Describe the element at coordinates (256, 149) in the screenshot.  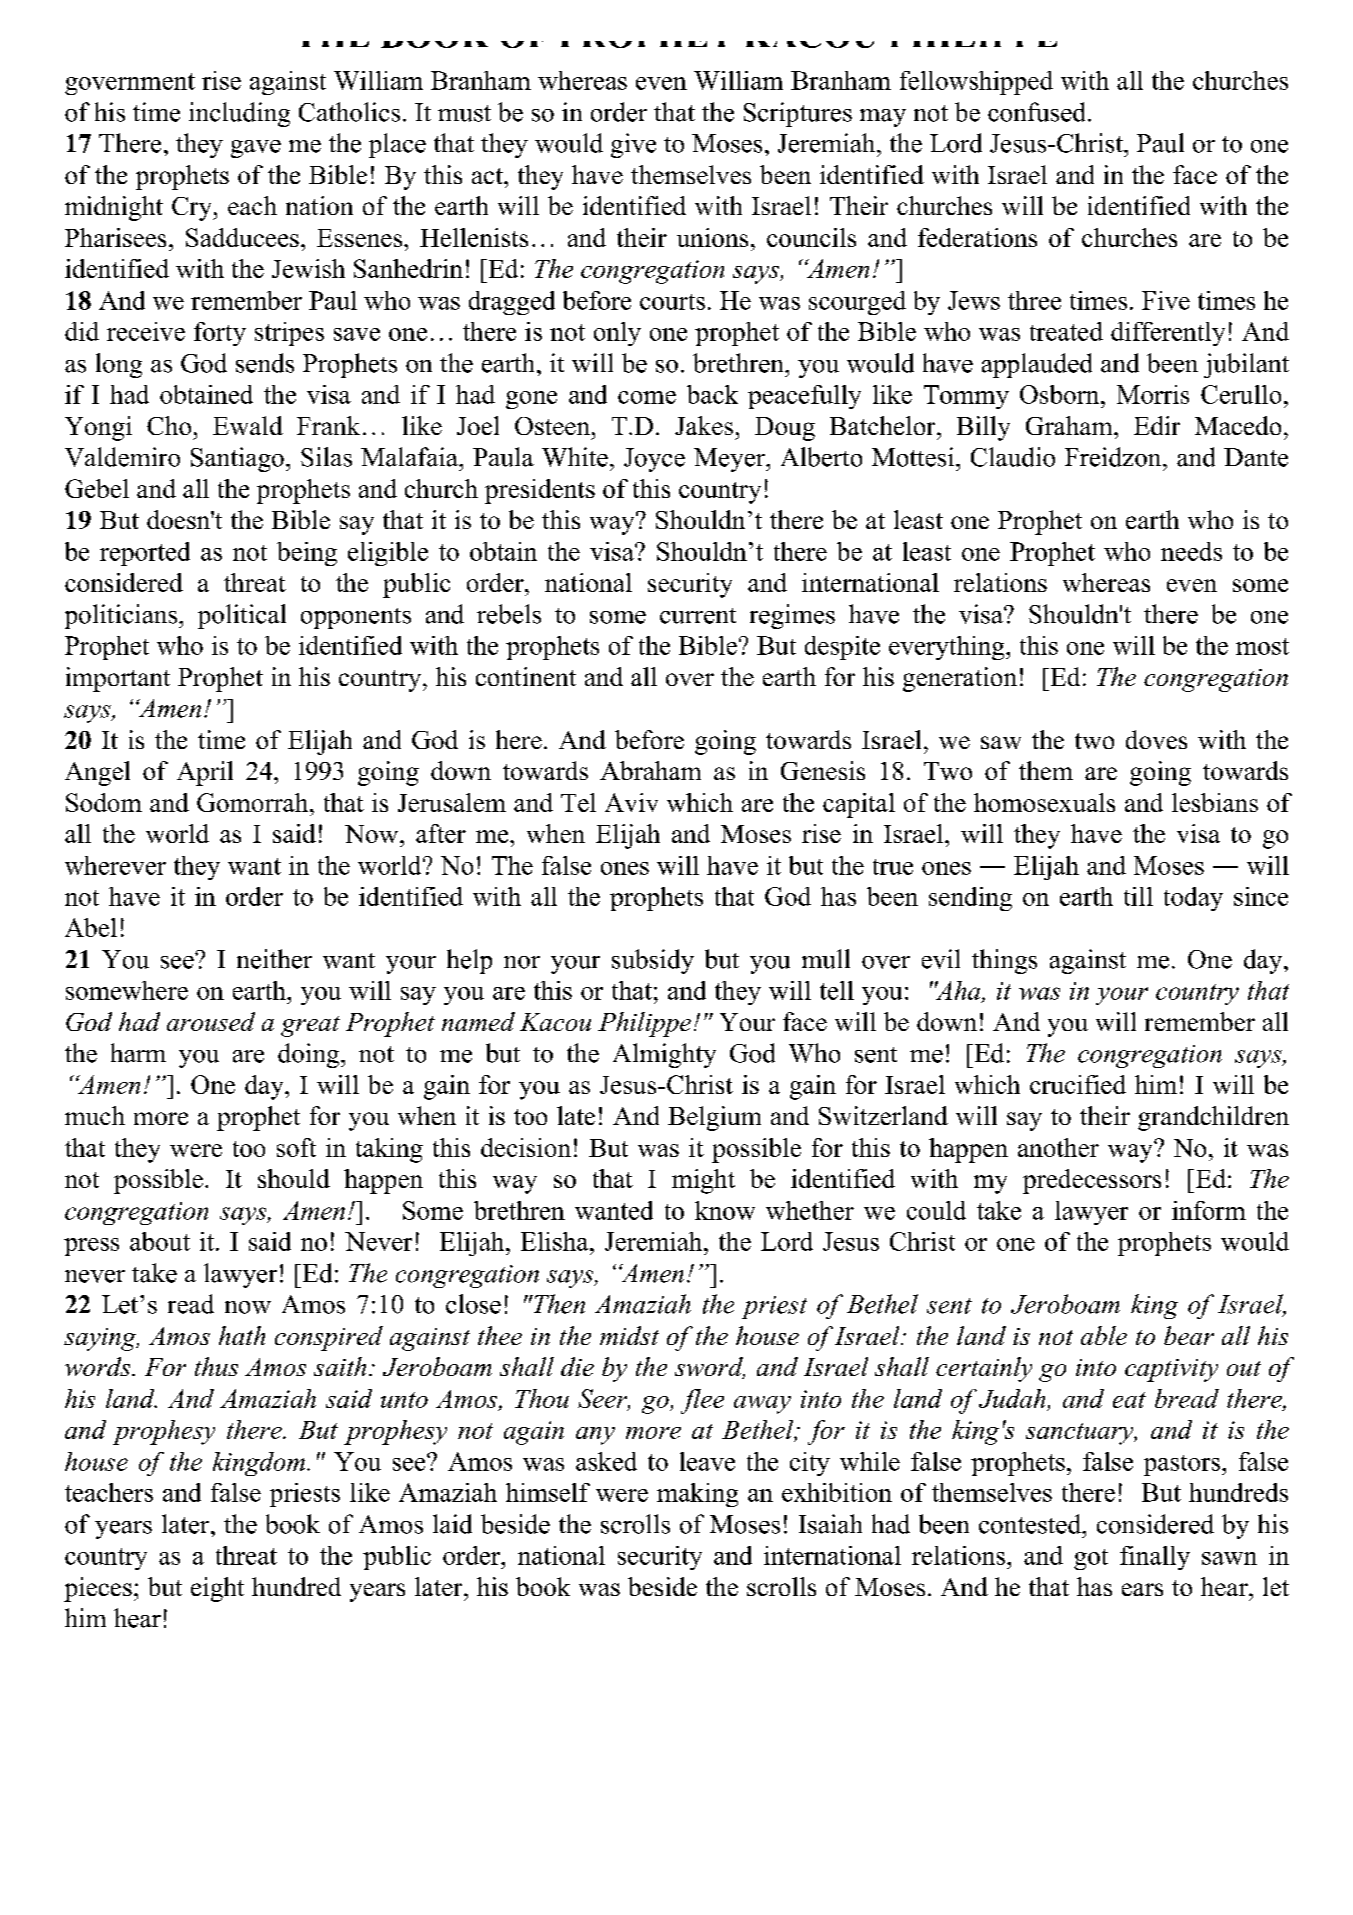
I see `gave` at that location.
